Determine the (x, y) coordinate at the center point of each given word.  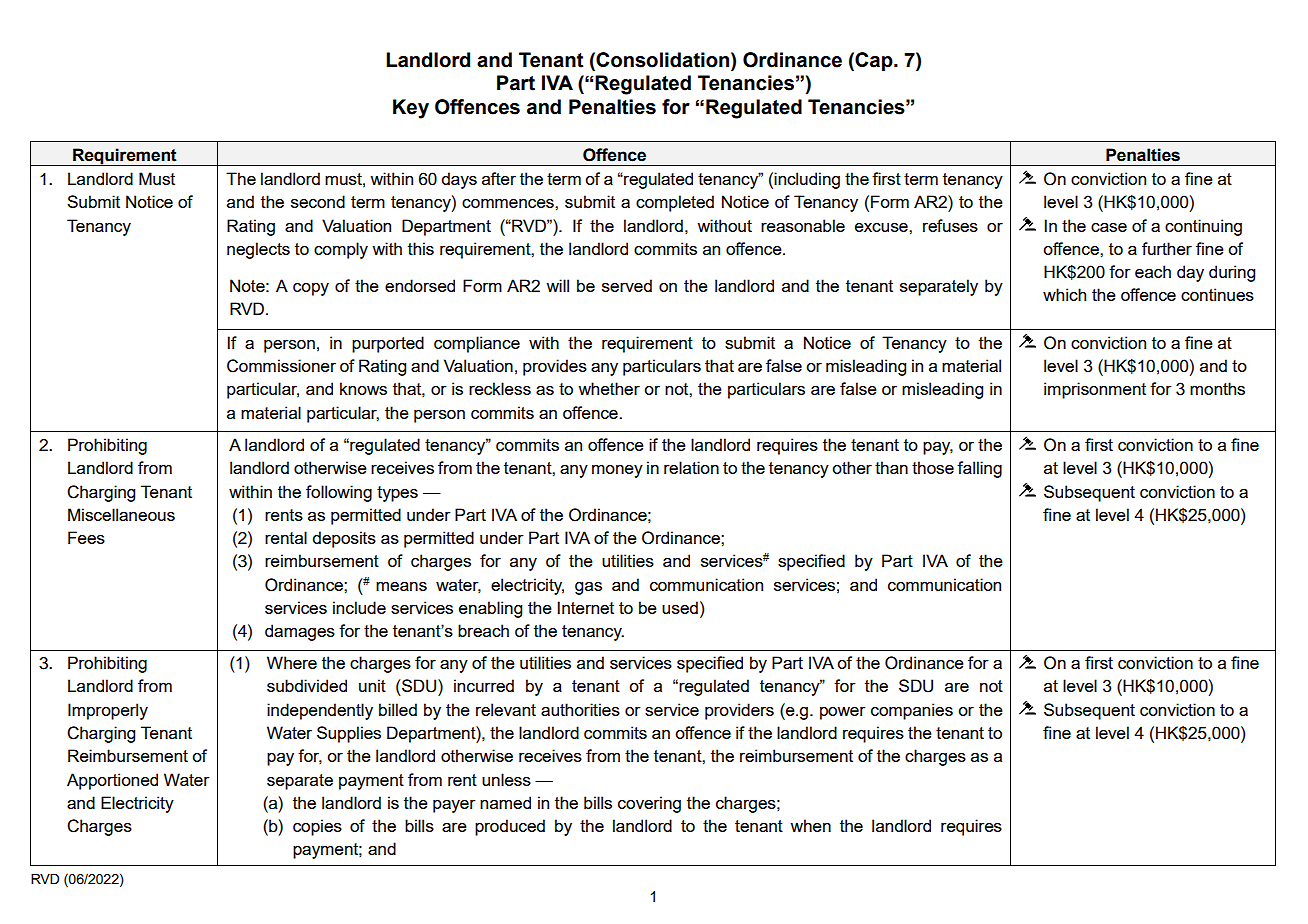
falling (979, 469)
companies (912, 711)
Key (411, 109)
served (627, 285)
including (807, 180)
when (810, 825)
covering (649, 804)
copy (311, 289)
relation (691, 467)
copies (317, 827)
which (1064, 294)
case (1109, 227)
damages (300, 632)
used (680, 607)
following (339, 493)
